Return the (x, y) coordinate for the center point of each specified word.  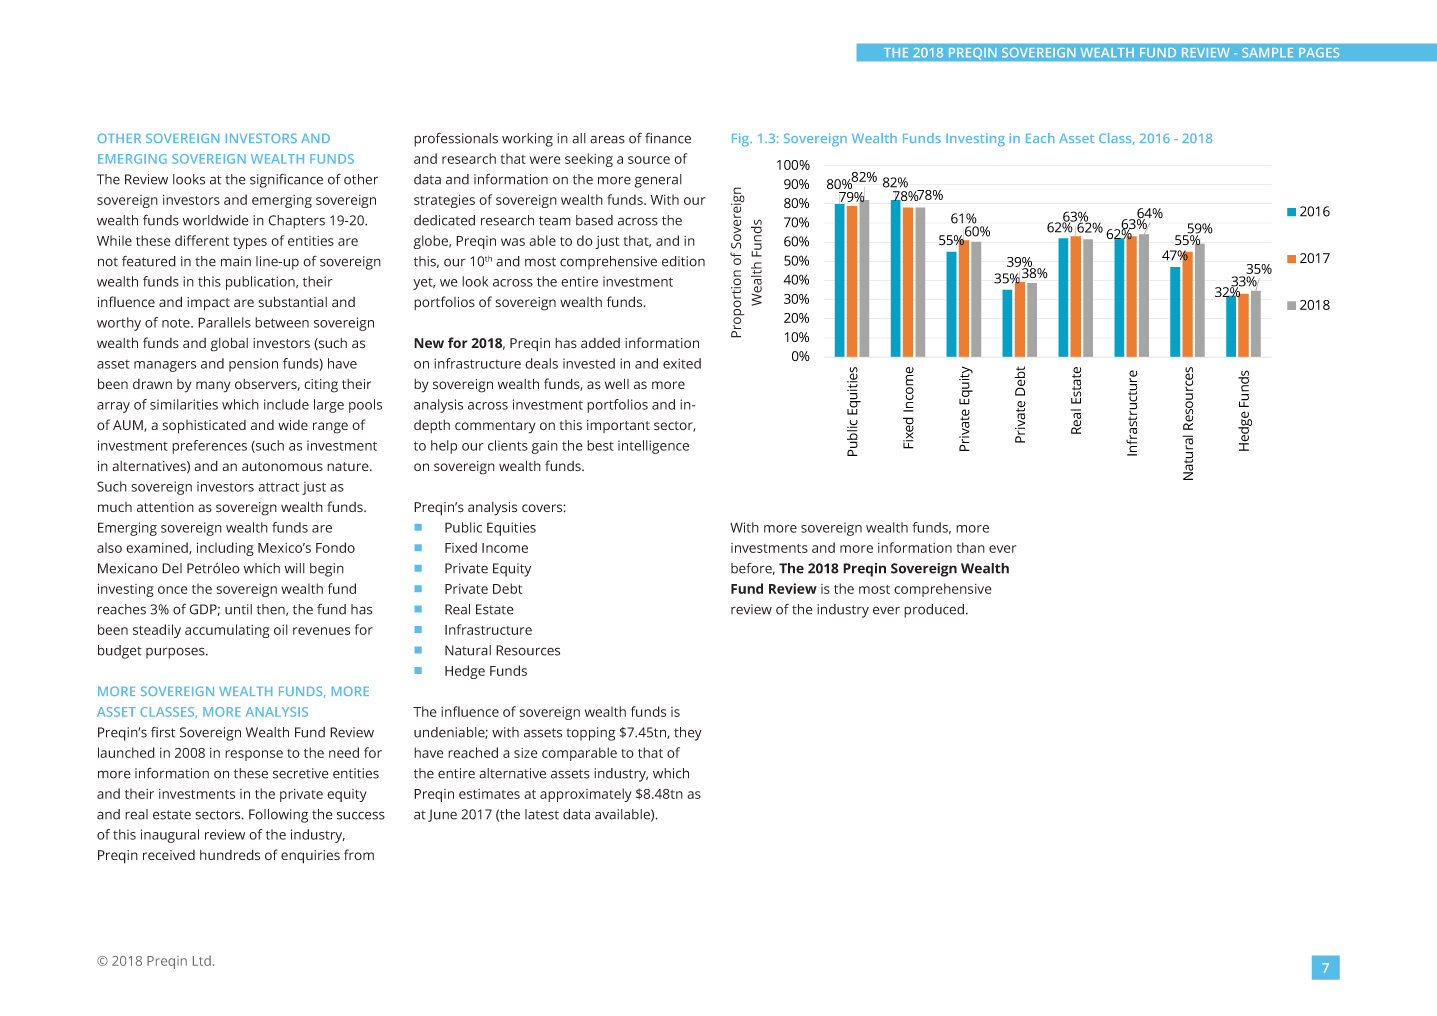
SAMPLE (1268, 52)
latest (542, 814)
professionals (456, 139)
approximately (586, 795)
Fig (741, 139)
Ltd (202, 960)
